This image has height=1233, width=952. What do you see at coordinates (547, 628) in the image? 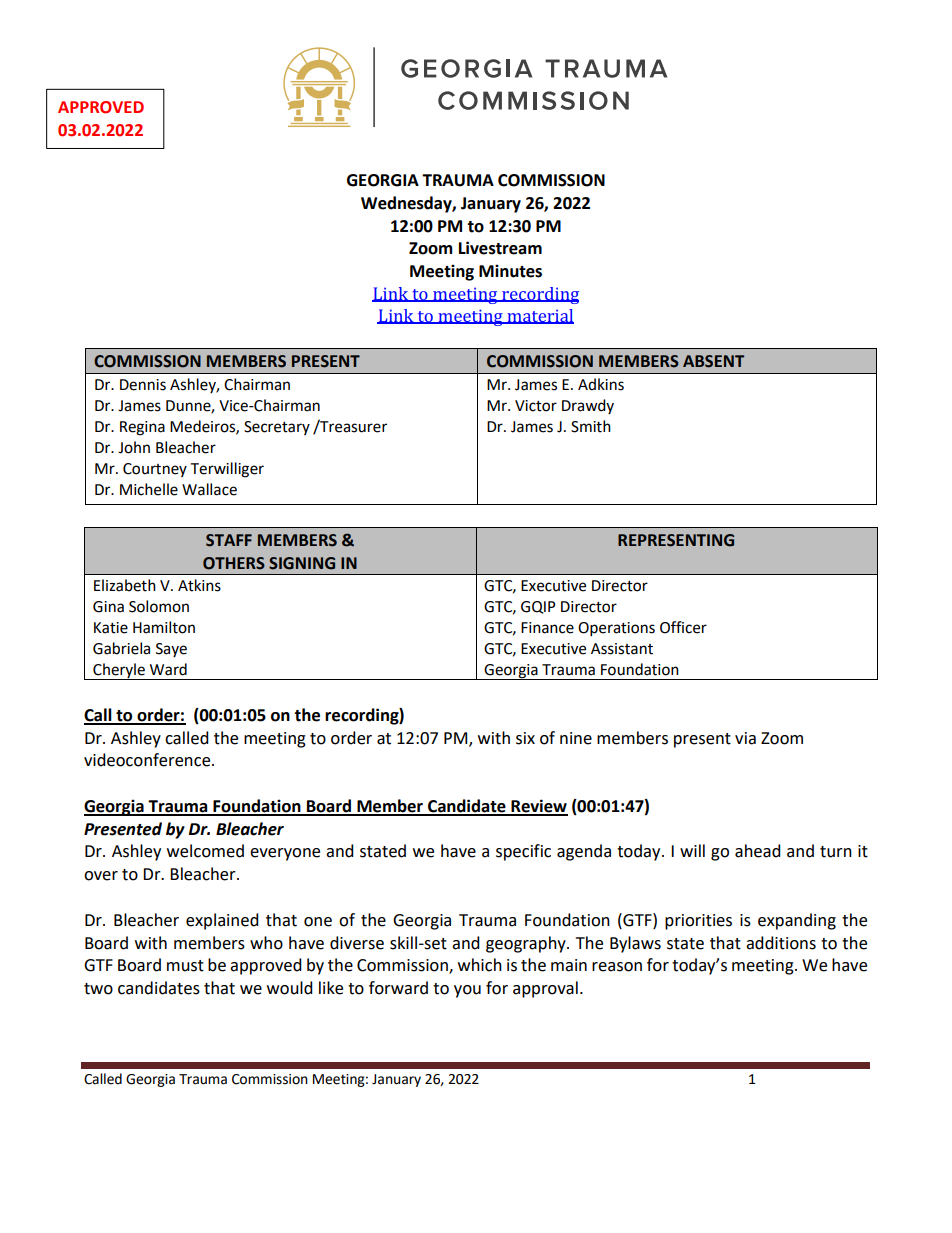
I see `Finance` at bounding box center [547, 628].
